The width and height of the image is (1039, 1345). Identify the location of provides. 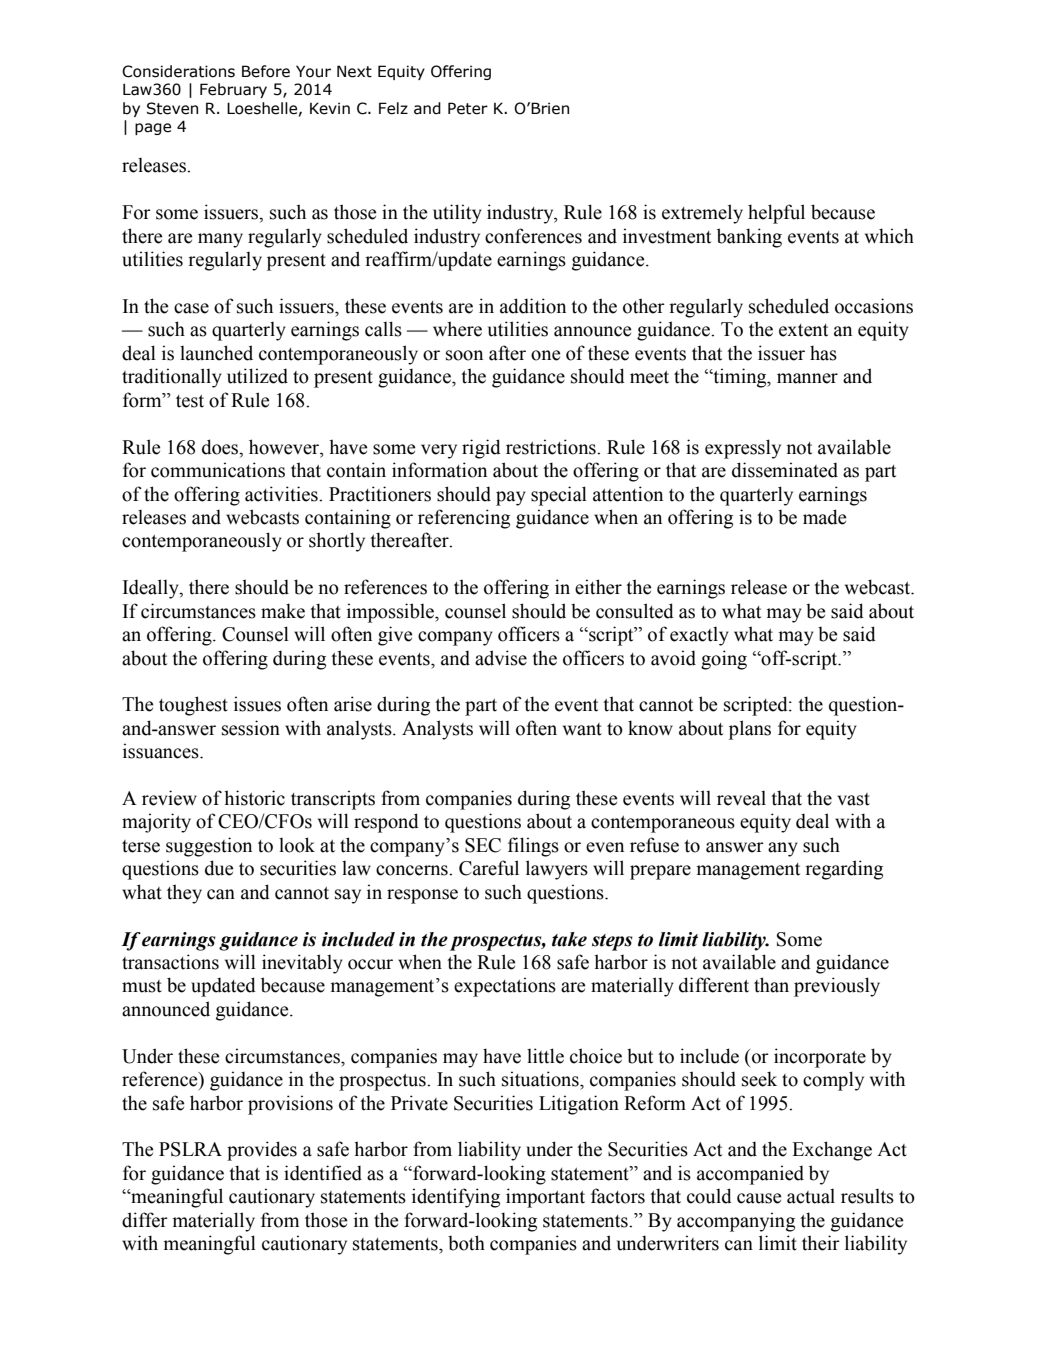
(262, 1151).
